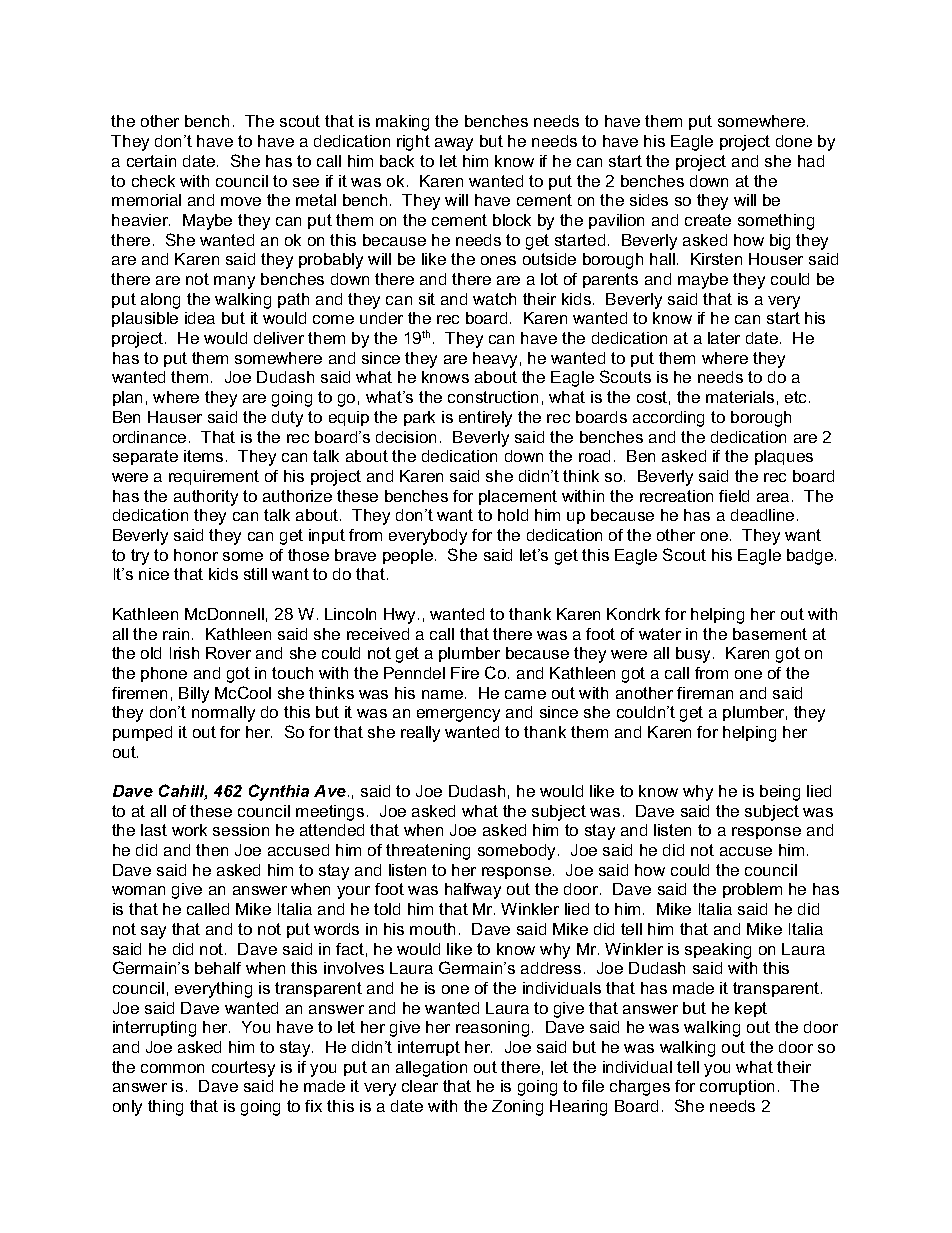 This screenshot has width=952, height=1233. Describe the element at coordinates (454, 144) in the screenshot. I see `away` at that location.
